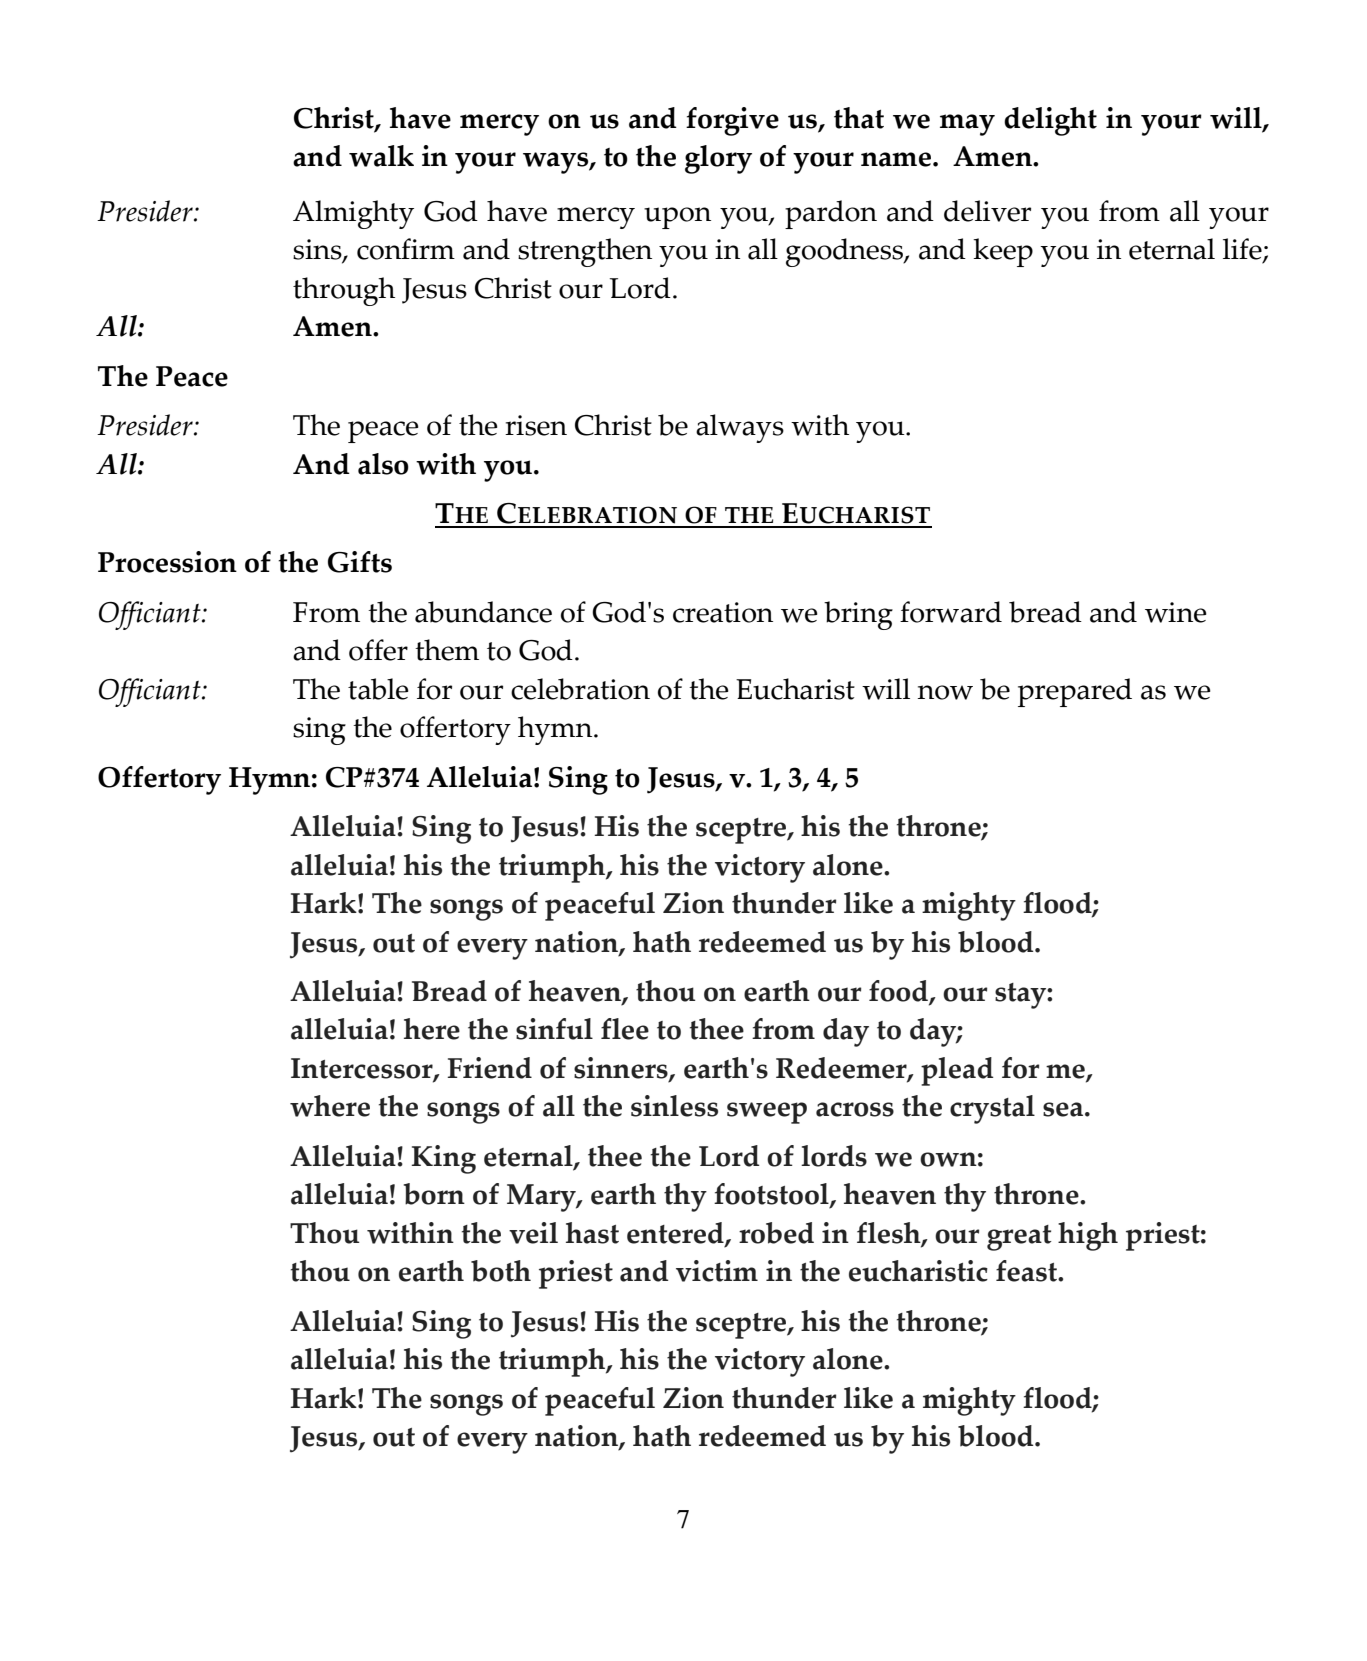 Image resolution: width=1367 pixels, height=1661 pixels. Describe the element at coordinates (945, 692) in the screenshot. I see `now` at that location.
